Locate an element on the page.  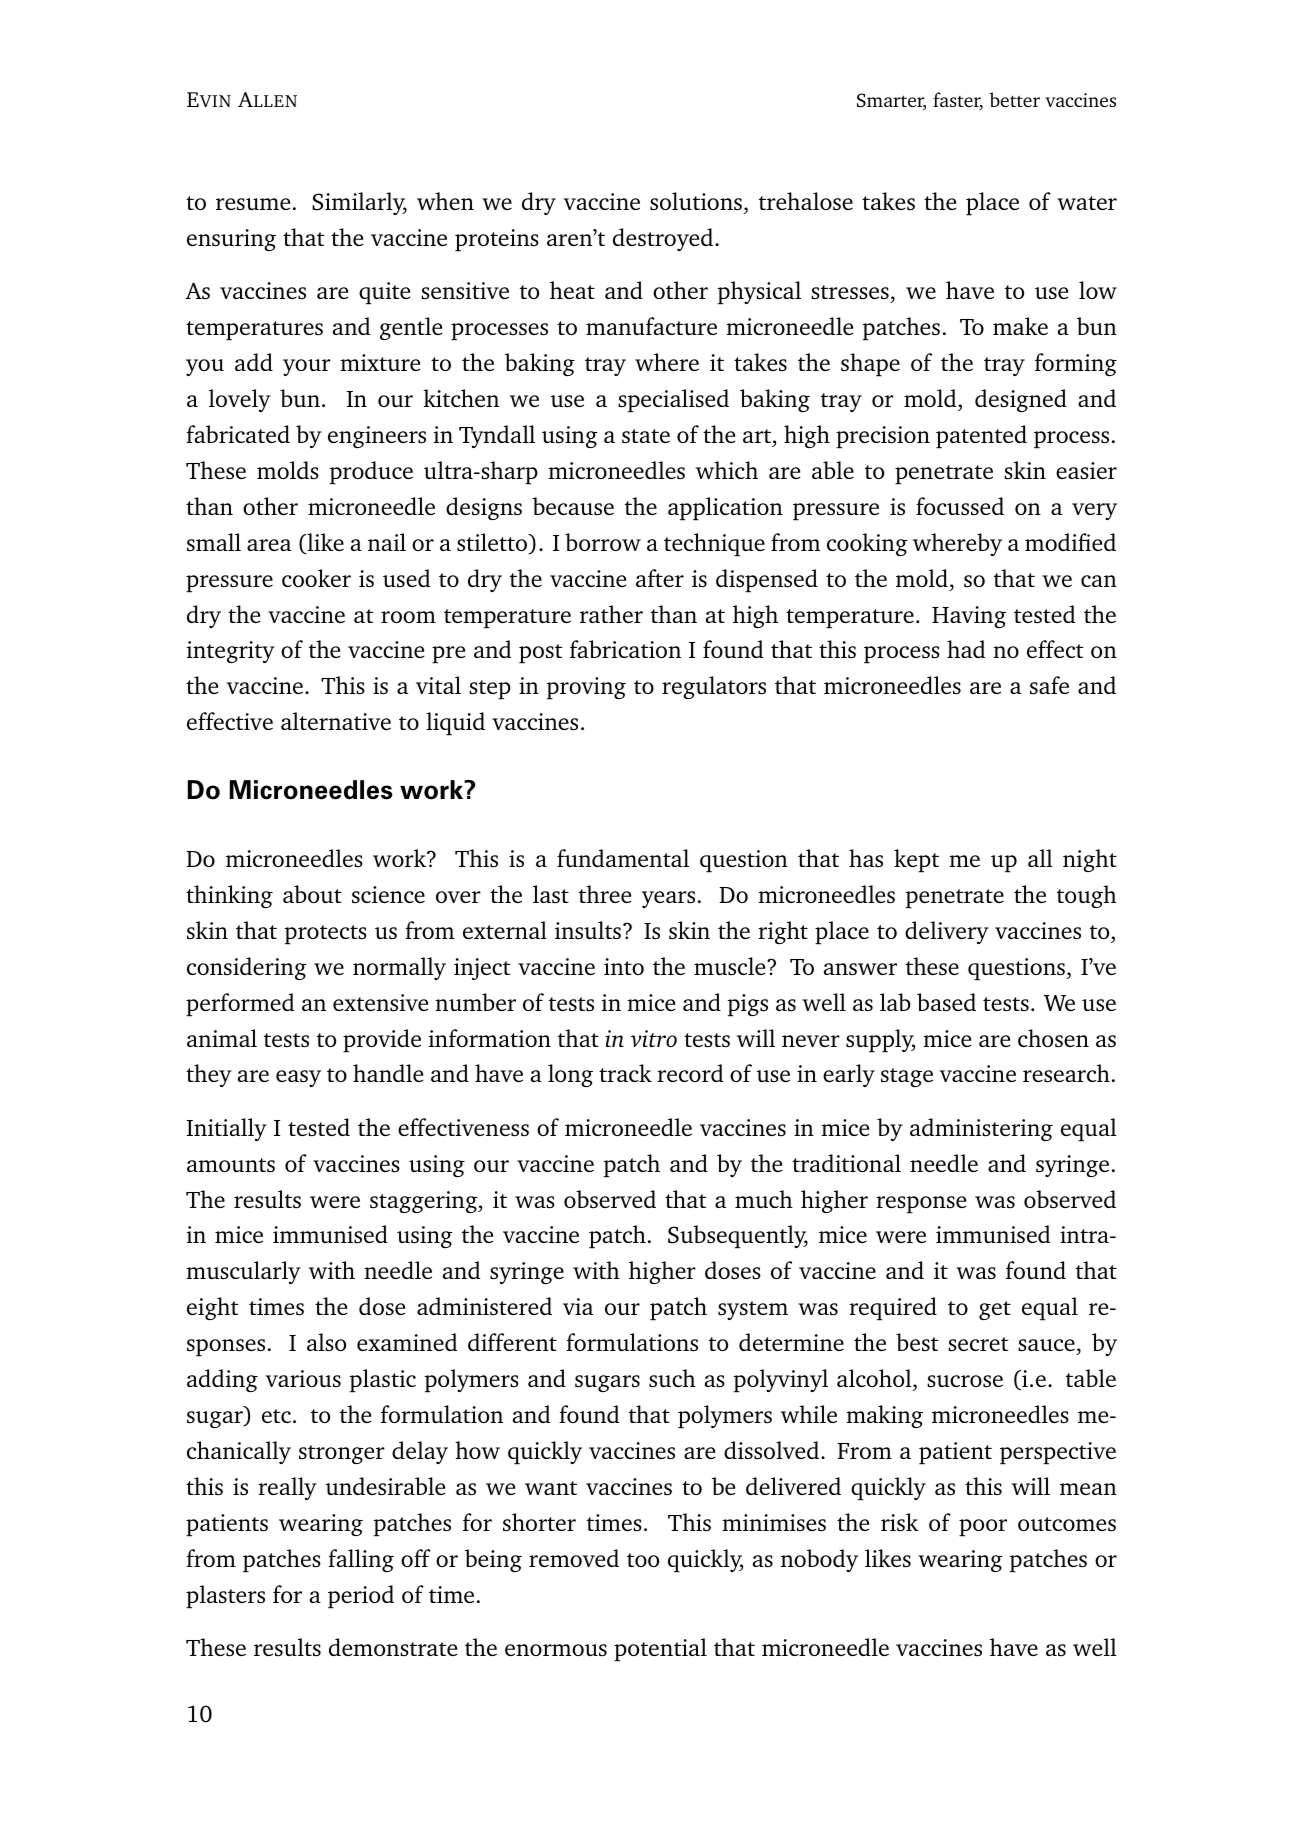
too is located at coordinates (643, 1560).
